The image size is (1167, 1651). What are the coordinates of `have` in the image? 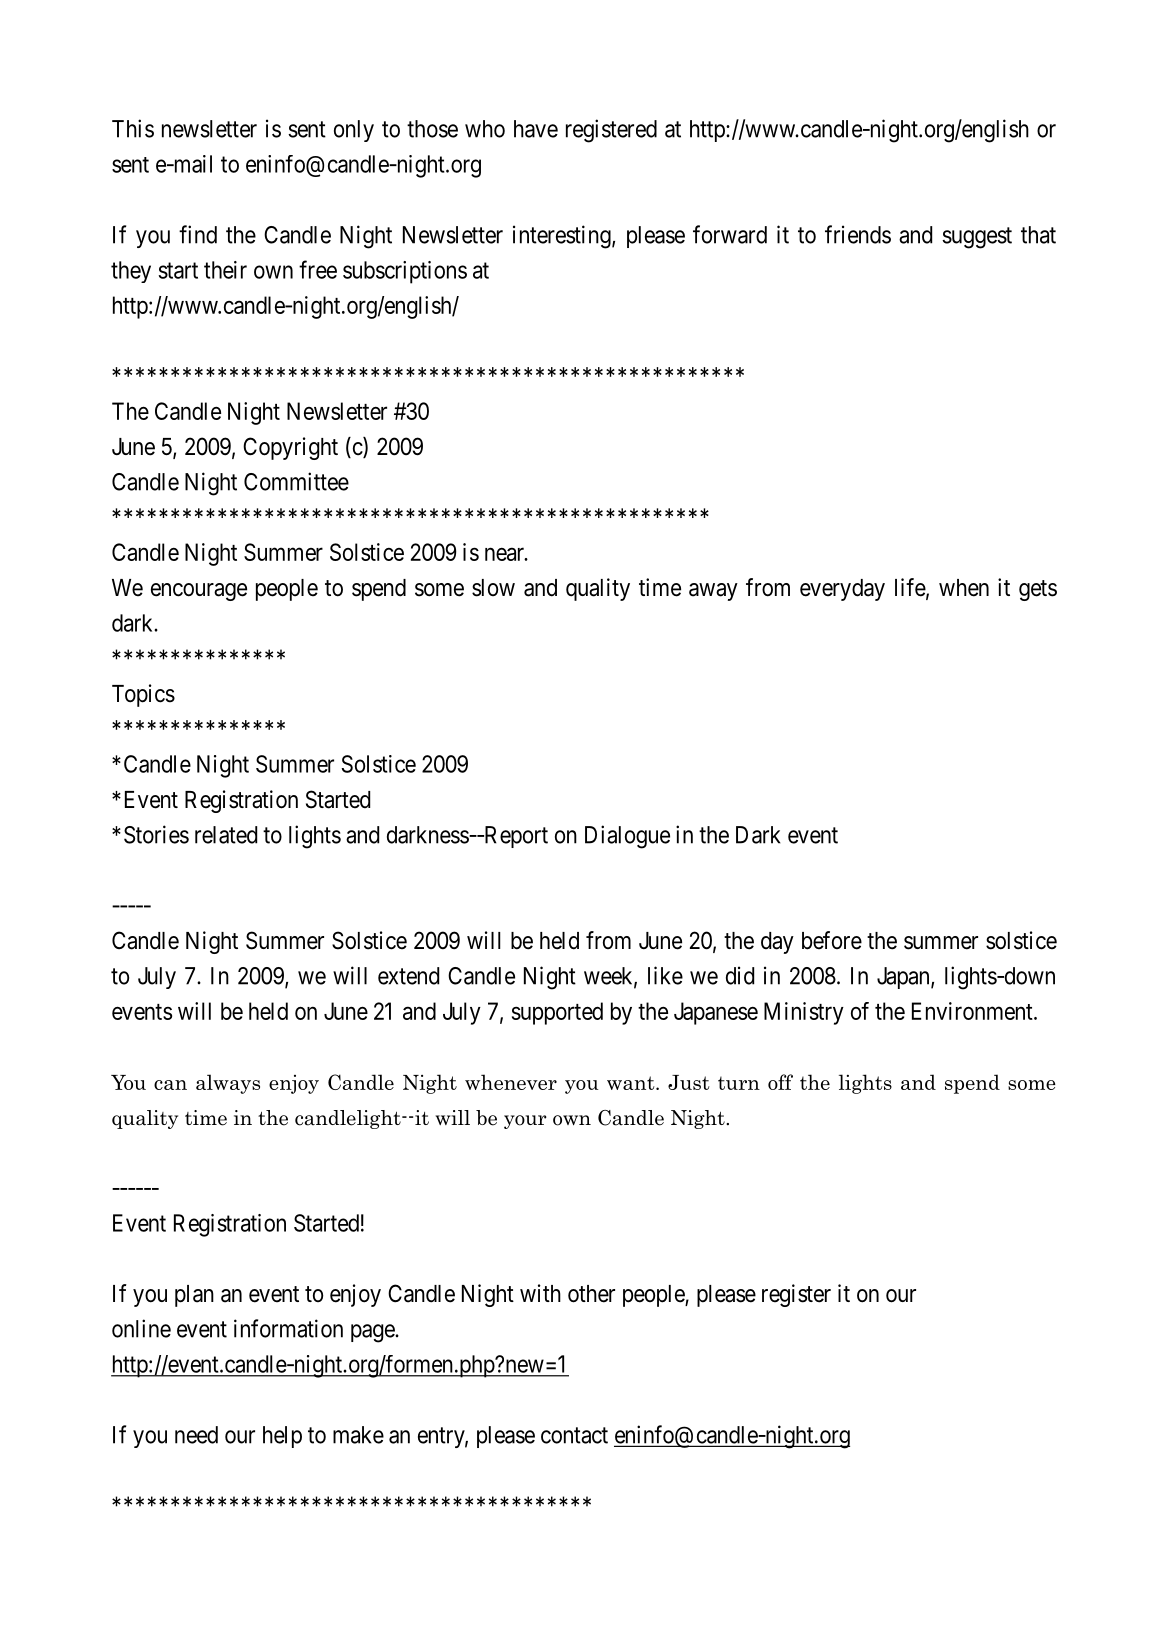 It's located at (536, 129).
